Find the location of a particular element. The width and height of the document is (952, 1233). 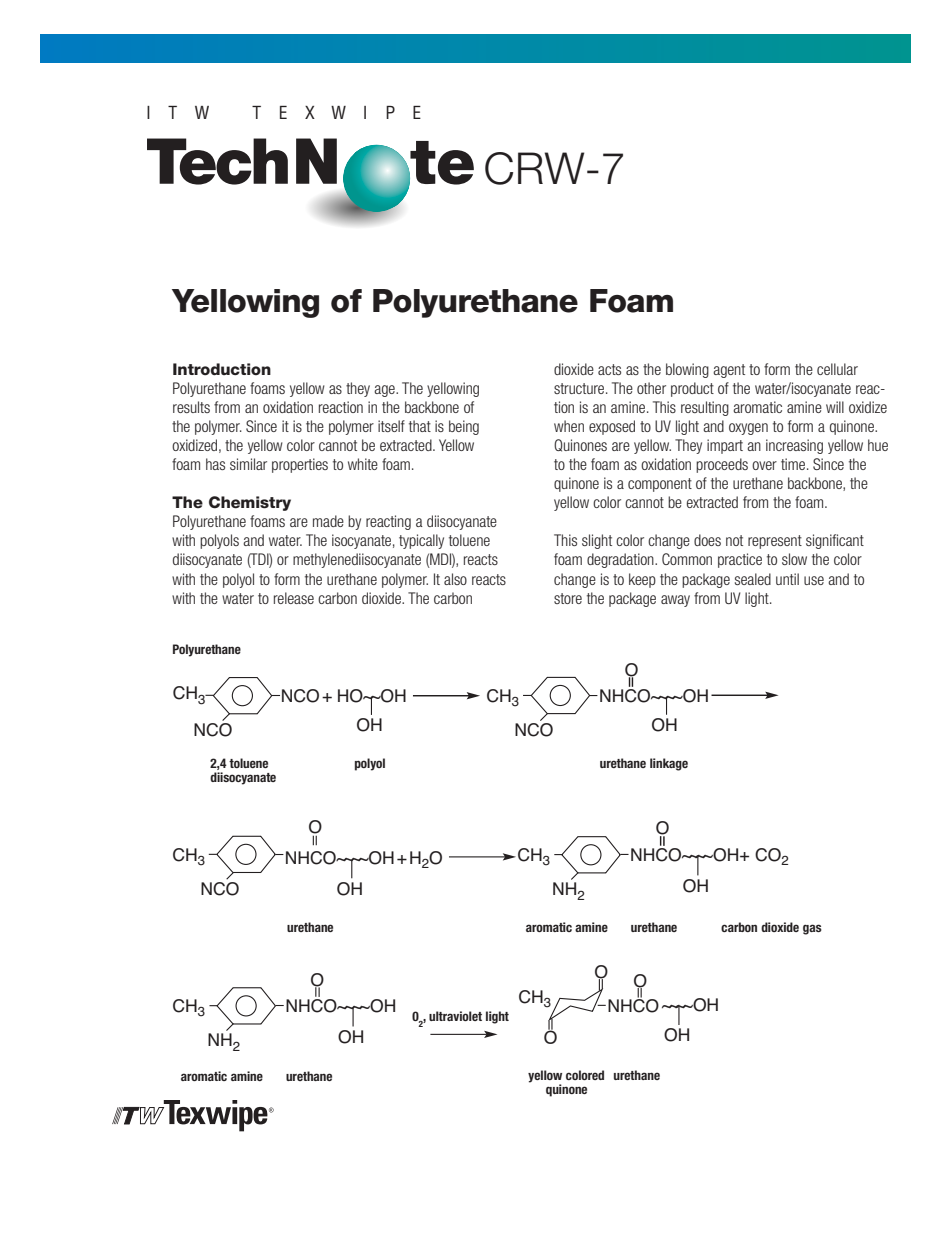

gas is located at coordinates (812, 929).
